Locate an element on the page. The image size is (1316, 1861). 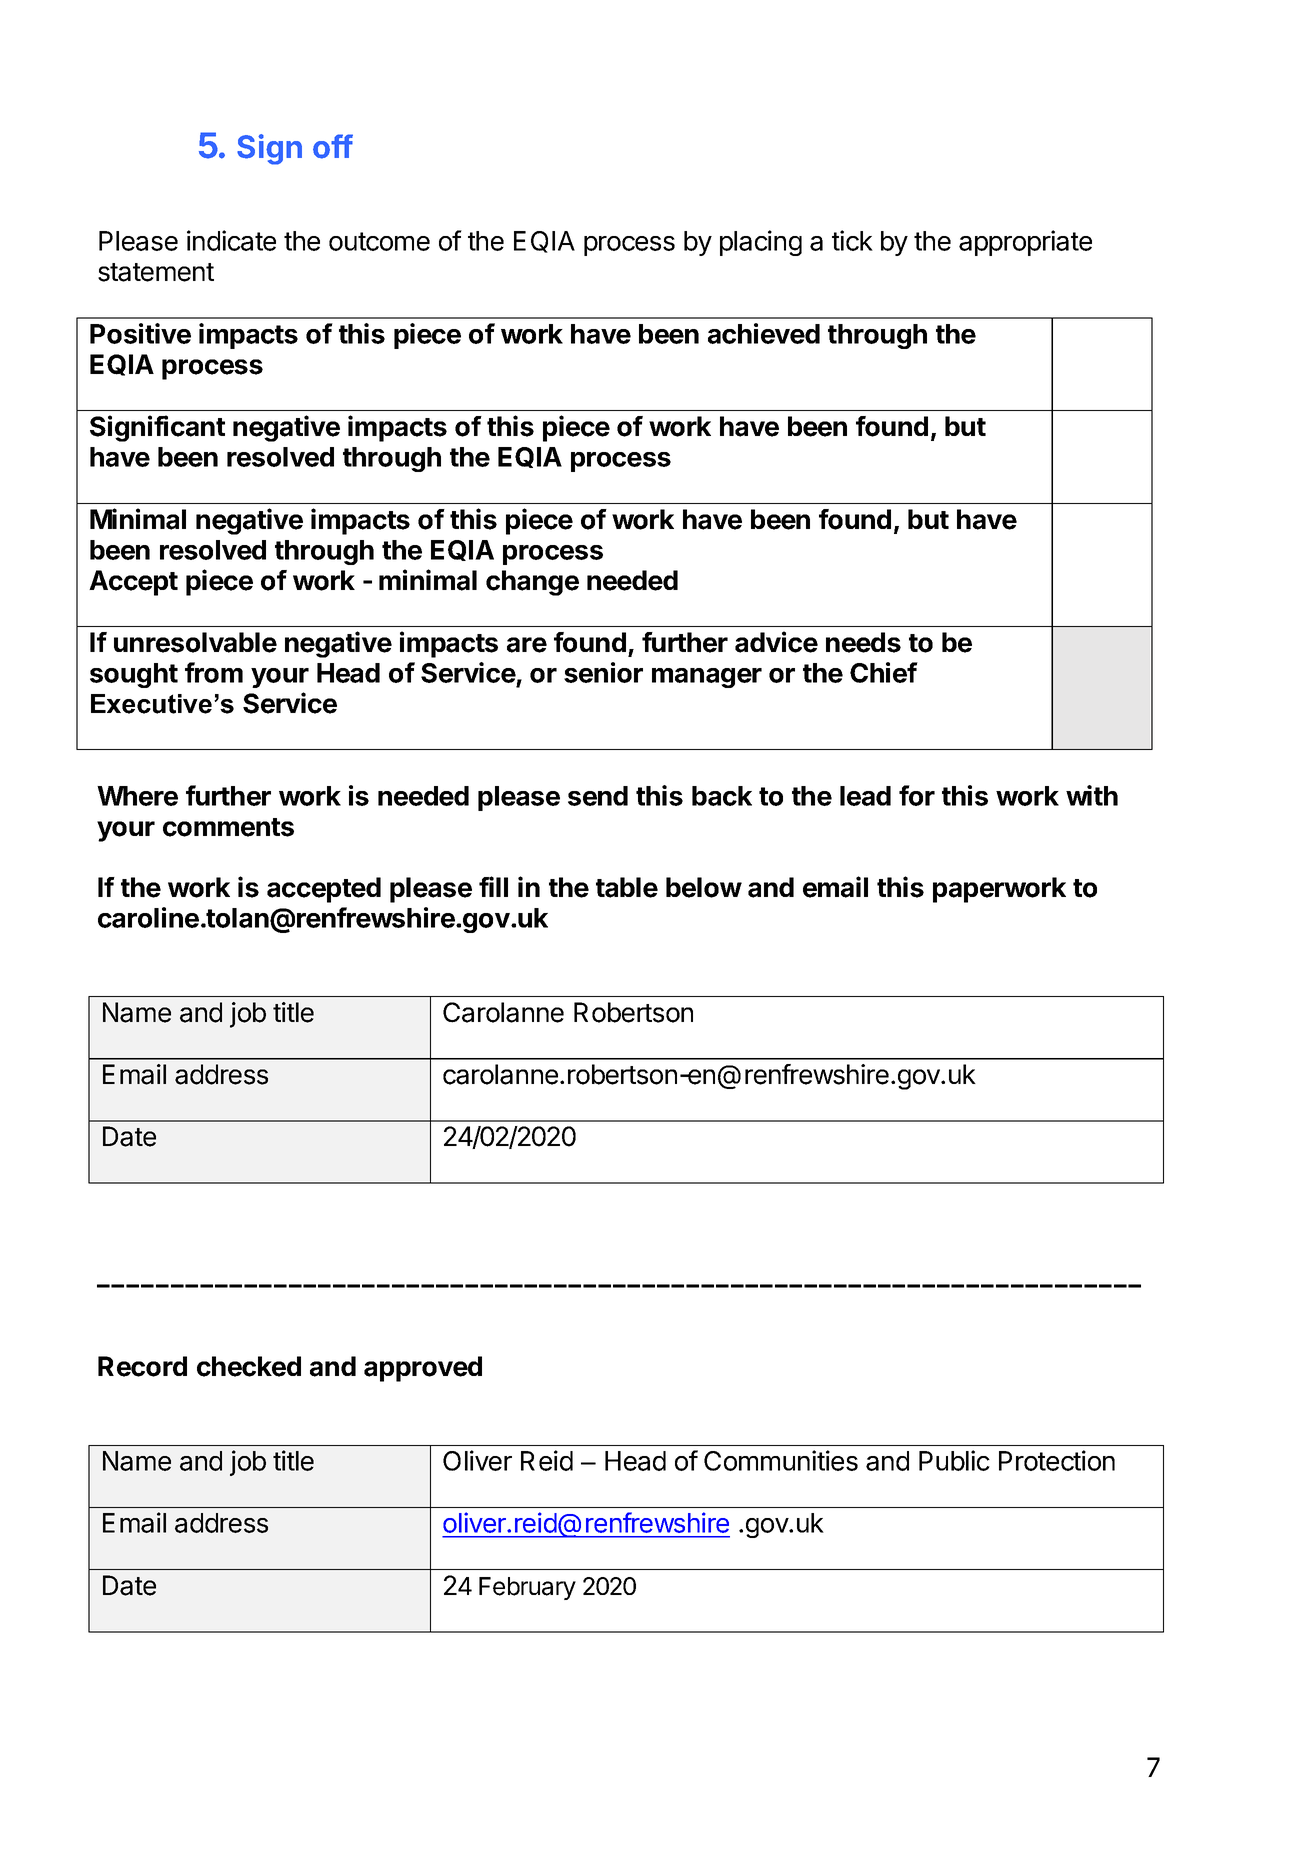
indicate is located at coordinates (231, 240).
